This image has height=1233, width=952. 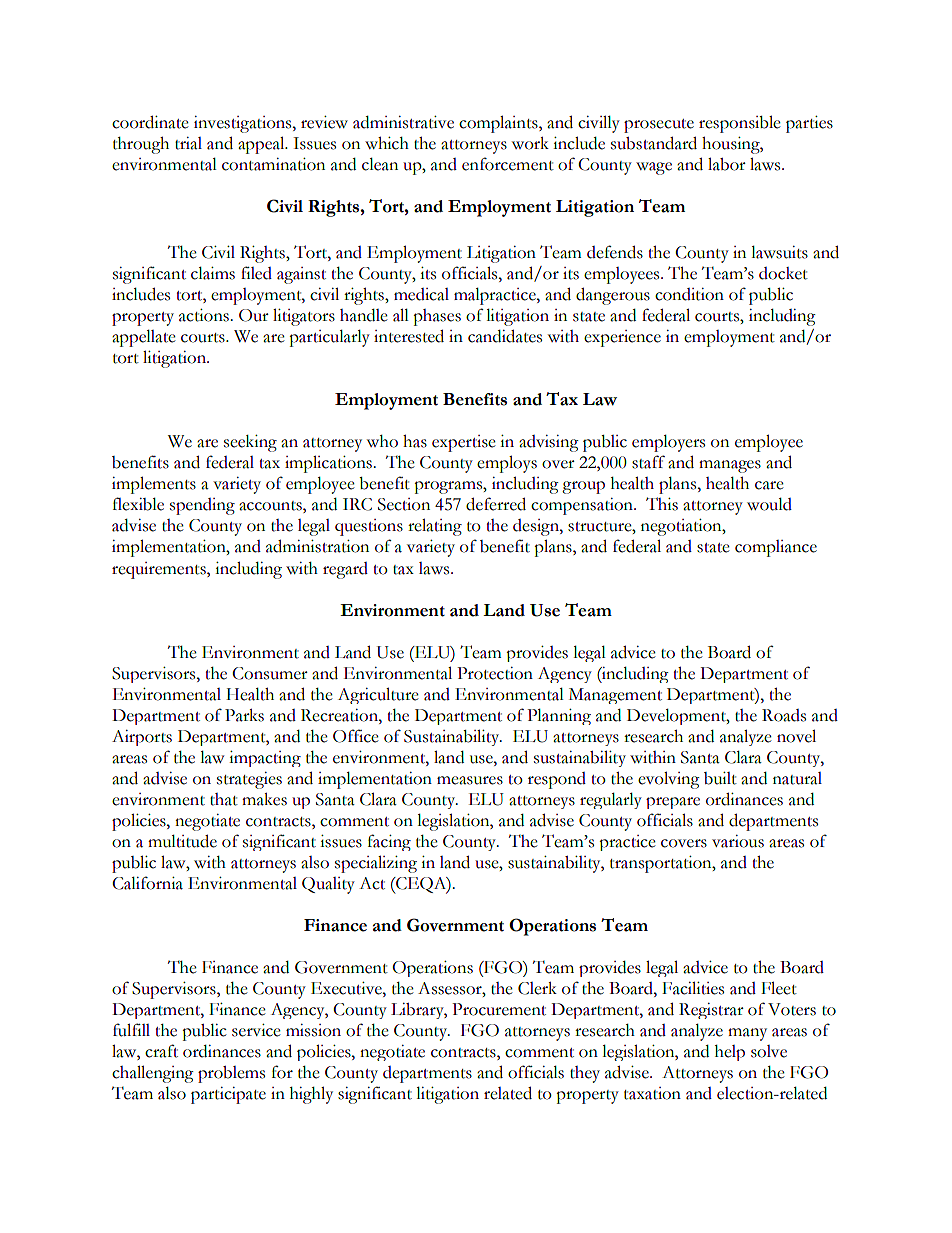 I want to click on various, so click(x=738, y=841).
